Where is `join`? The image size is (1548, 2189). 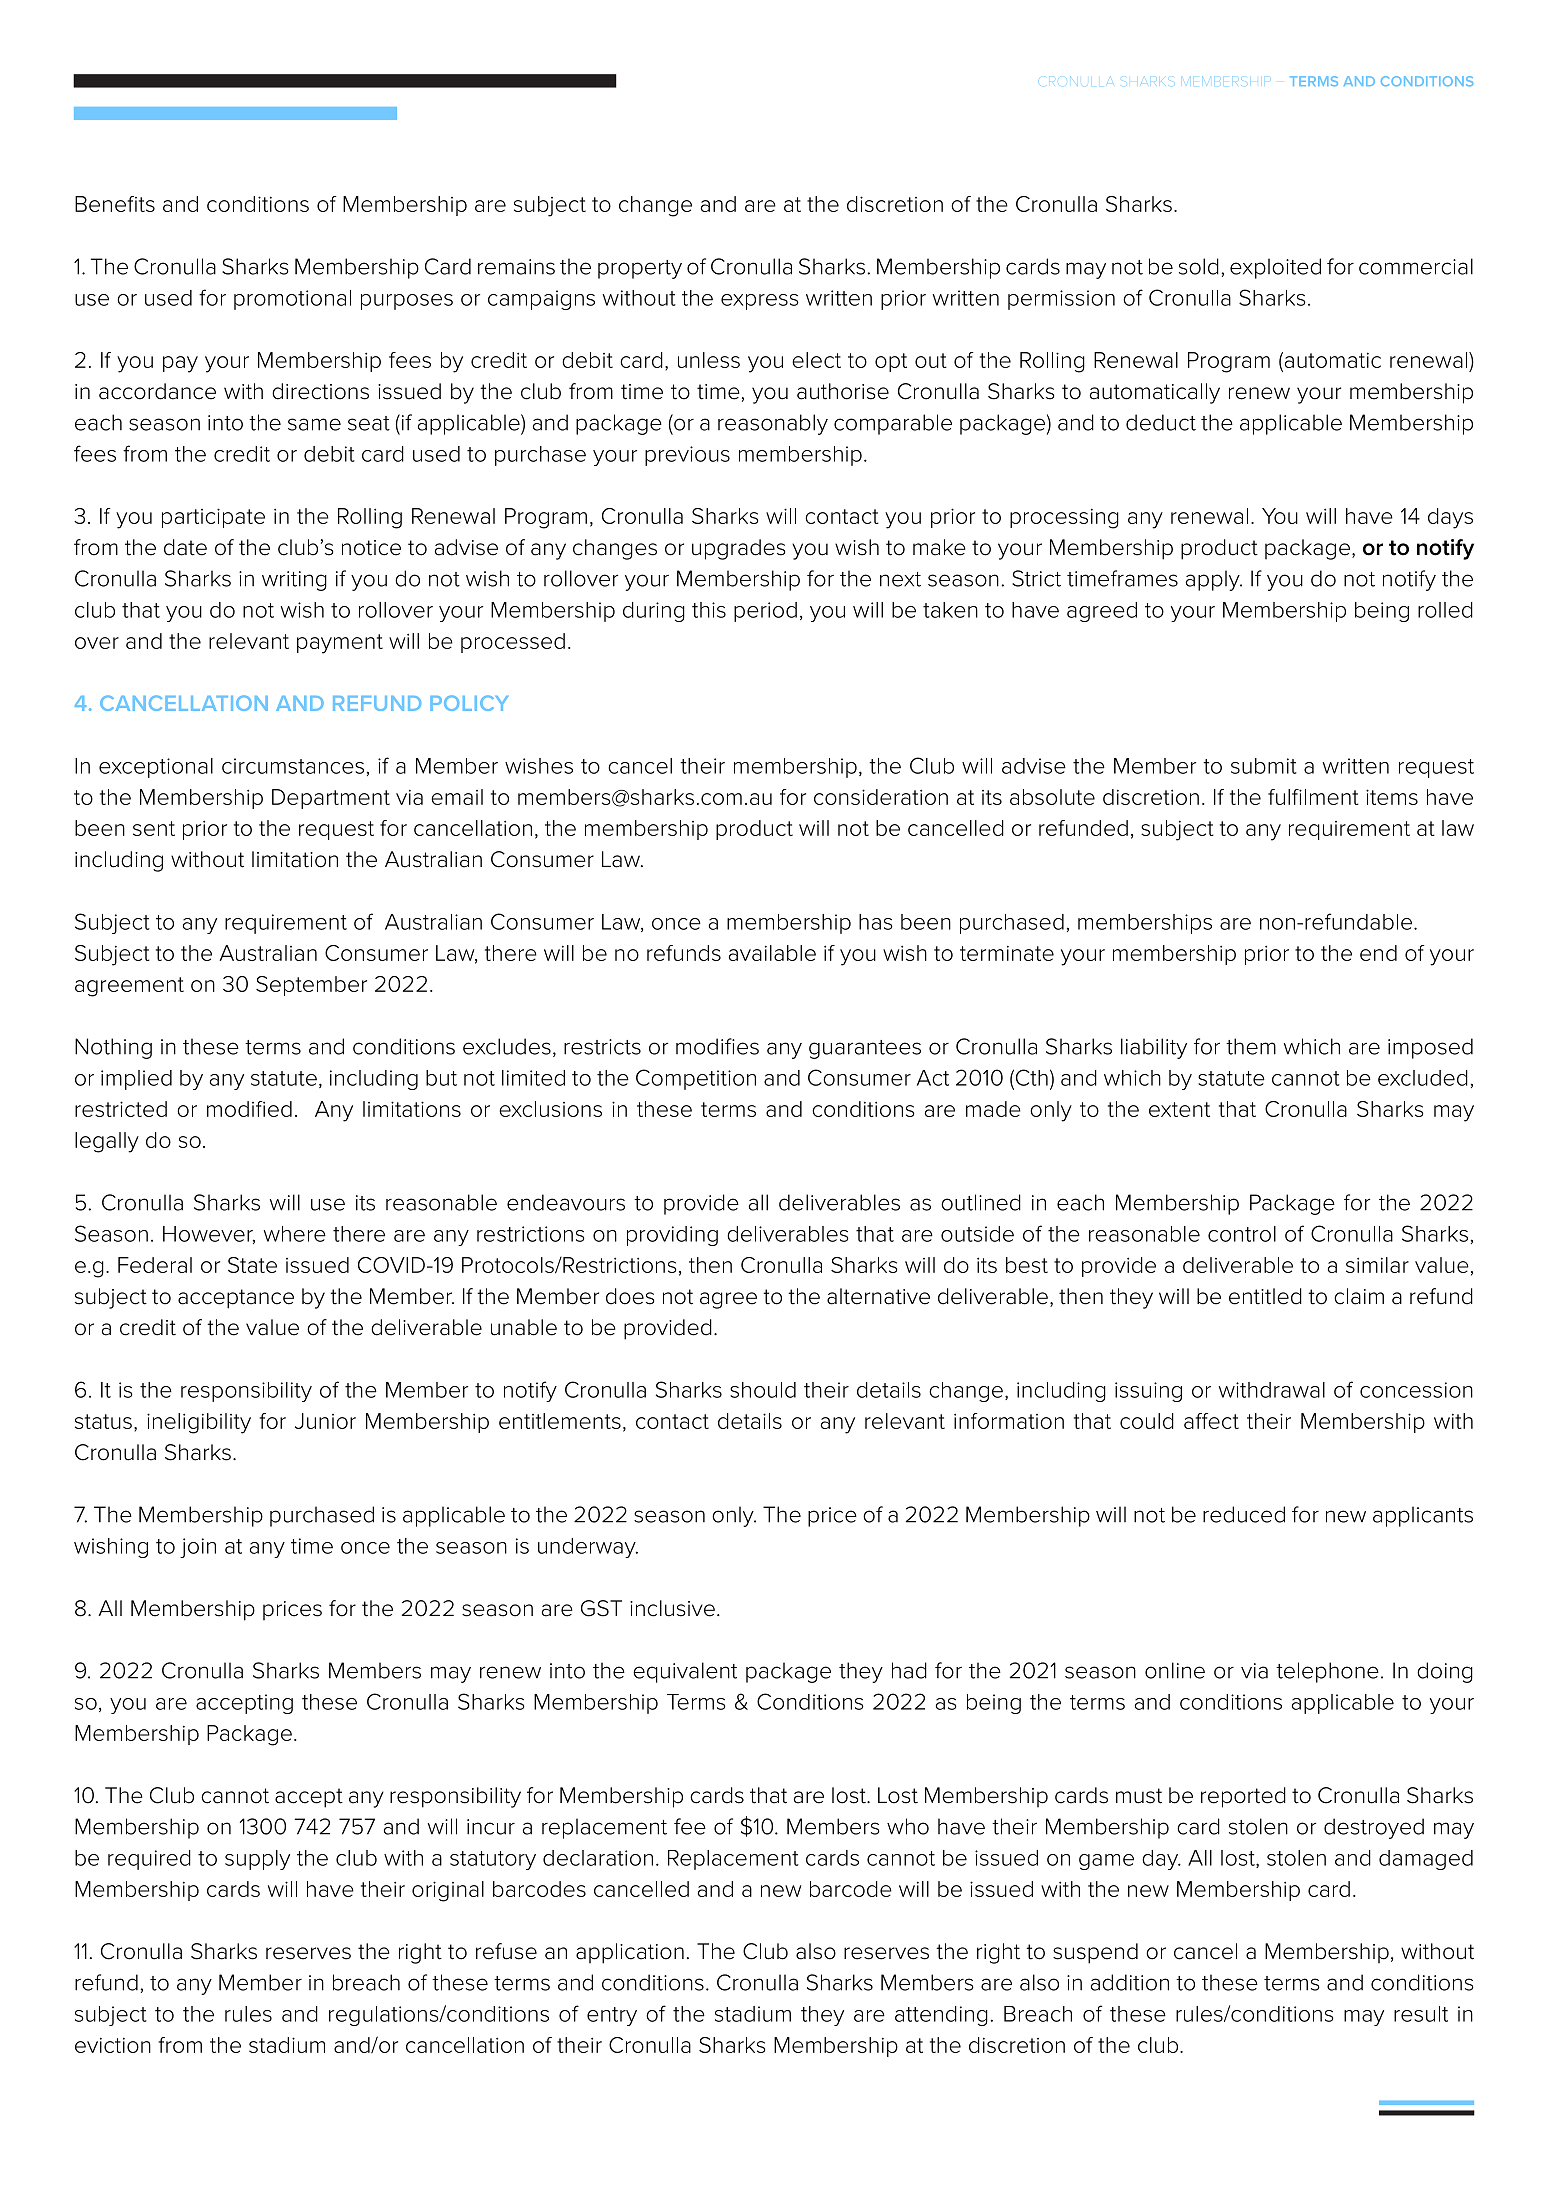
join is located at coordinates (198, 1548).
